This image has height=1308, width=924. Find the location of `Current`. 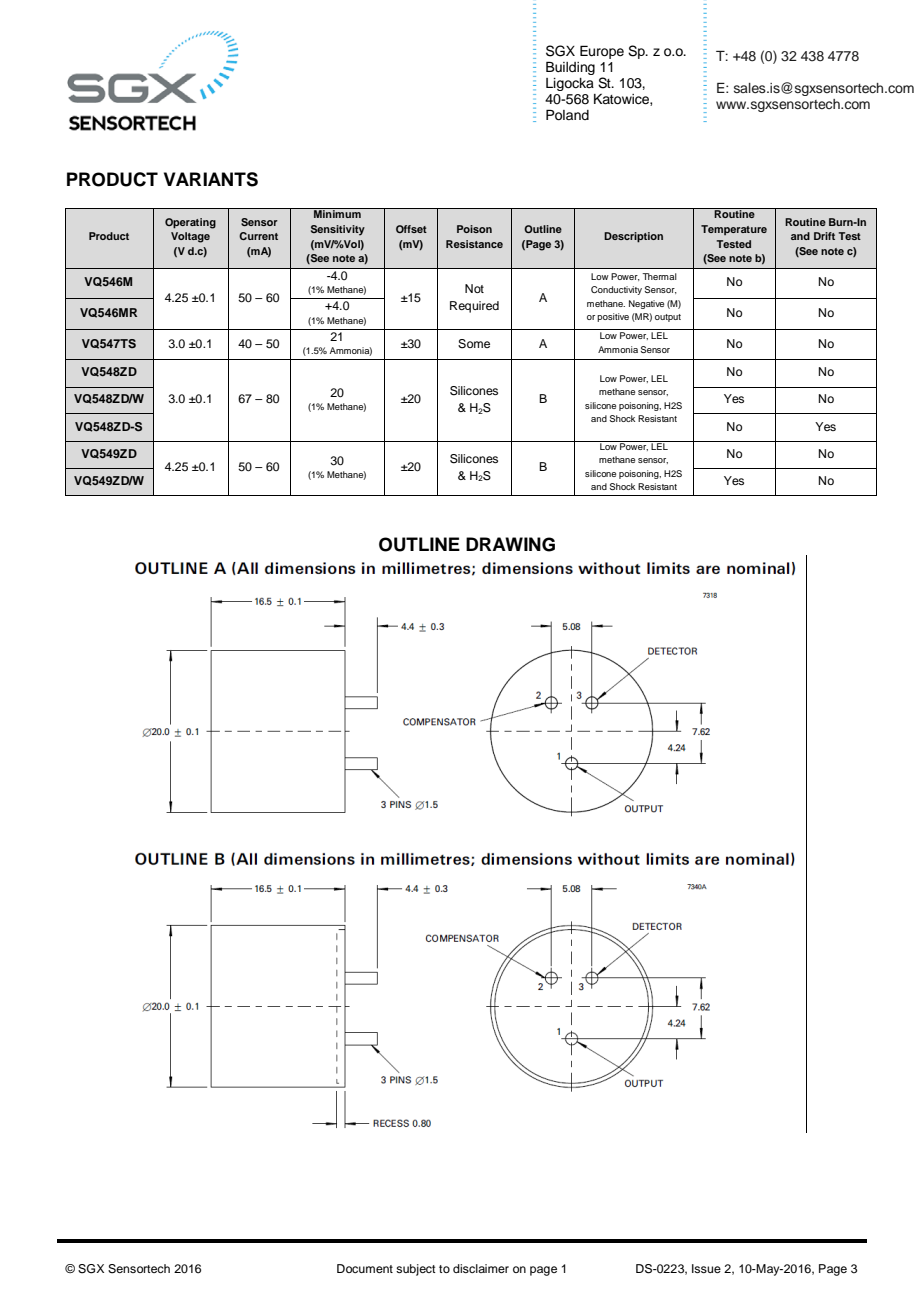

Current is located at coordinates (258, 236).
